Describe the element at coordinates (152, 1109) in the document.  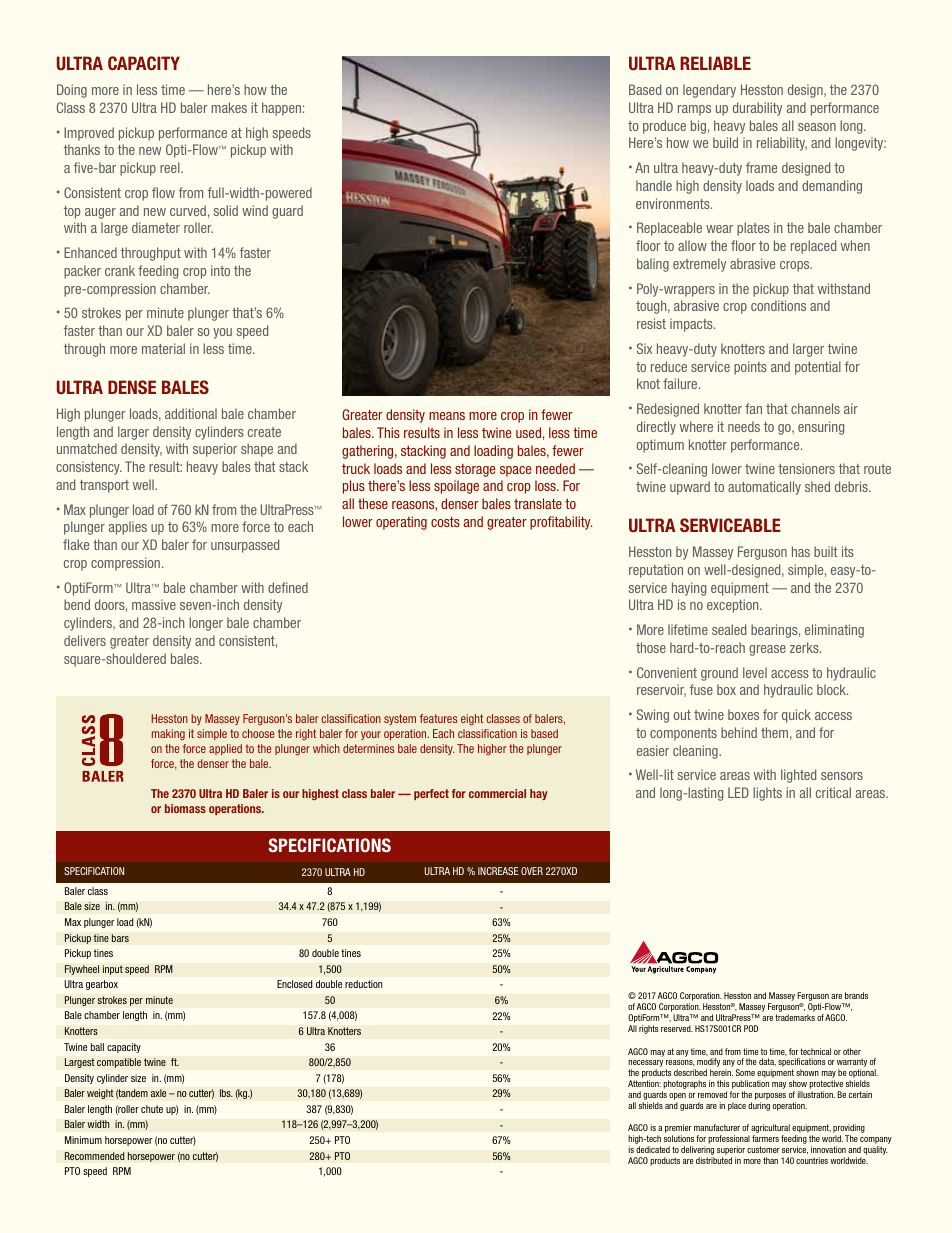
I see `chute` at that location.
